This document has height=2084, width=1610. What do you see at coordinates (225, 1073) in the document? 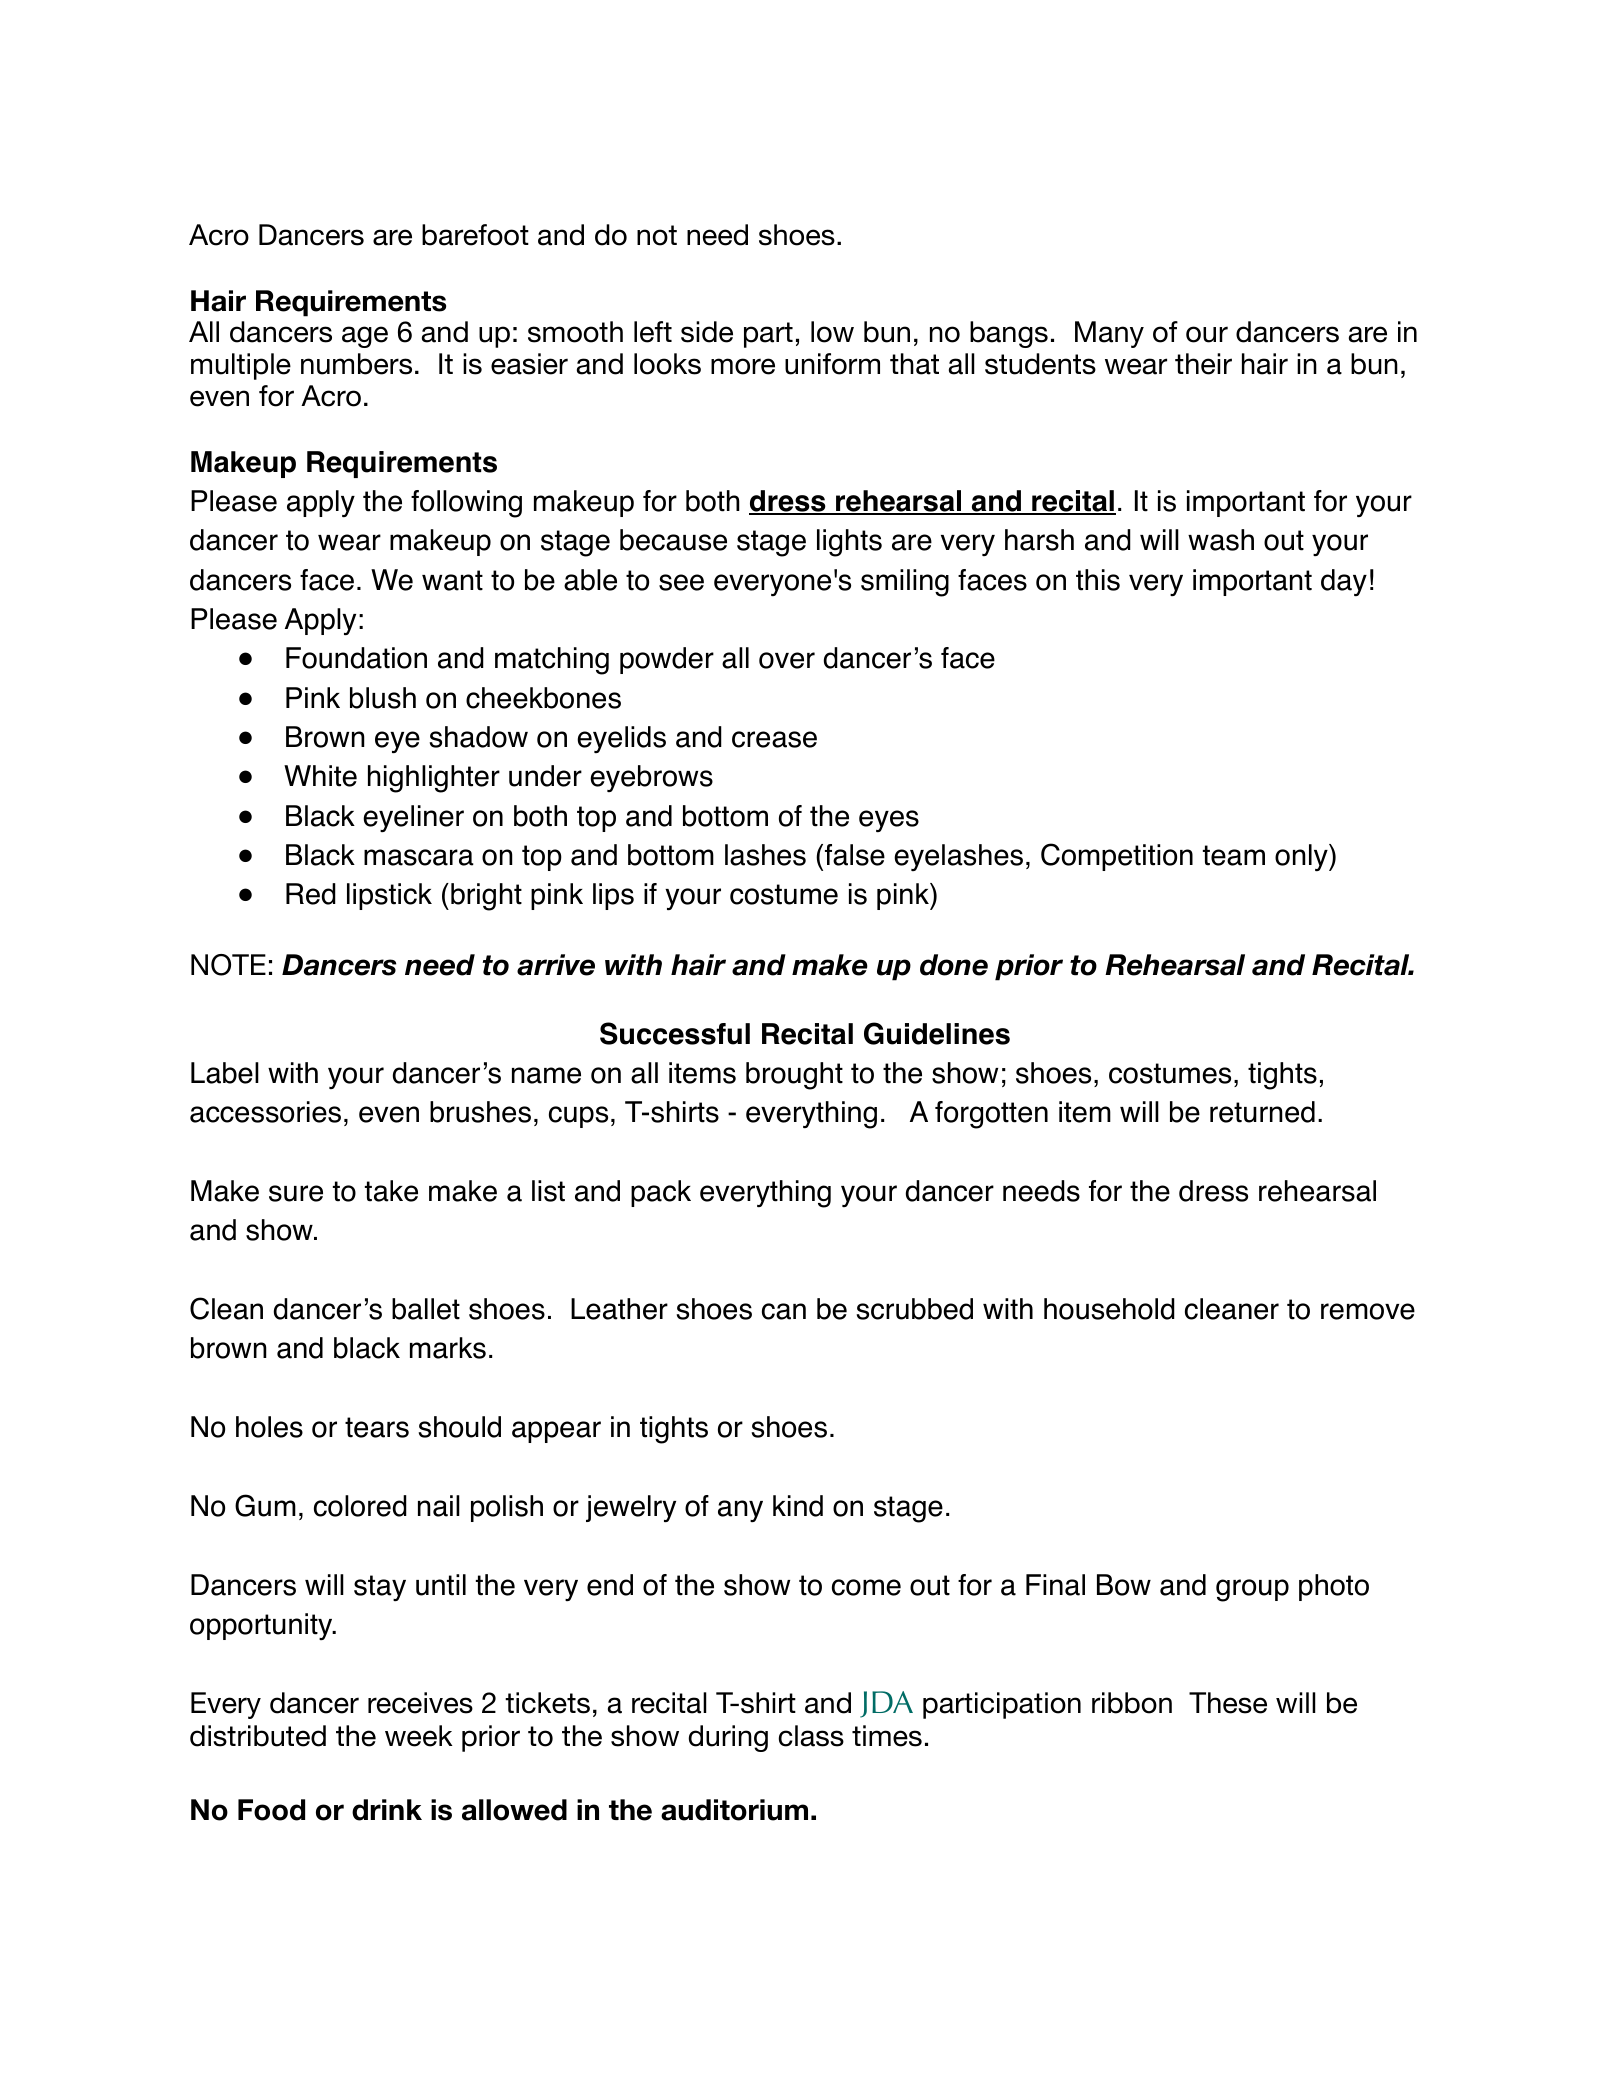
I see `Label` at bounding box center [225, 1073].
